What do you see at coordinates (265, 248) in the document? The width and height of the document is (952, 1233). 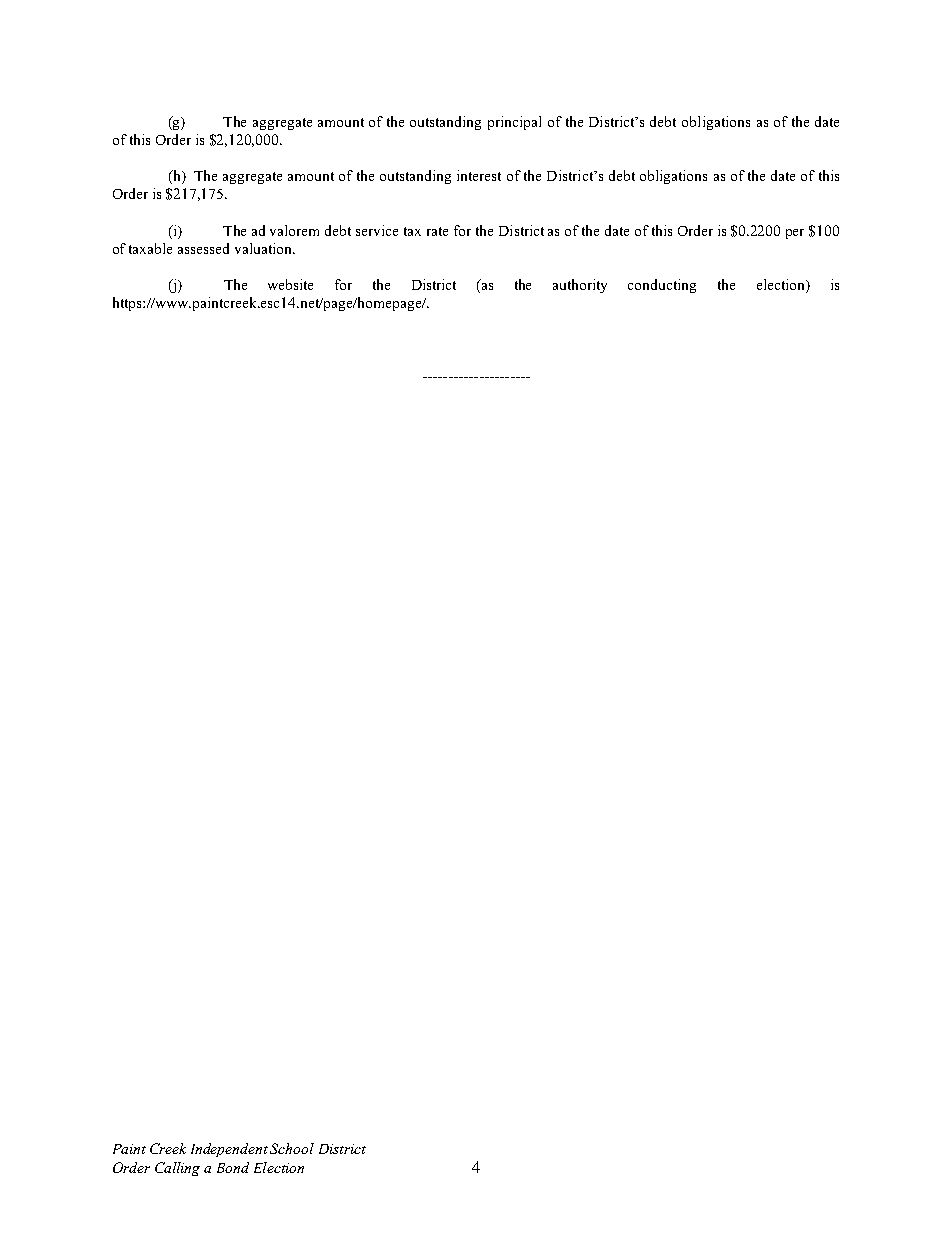 I see `valuation` at bounding box center [265, 248].
